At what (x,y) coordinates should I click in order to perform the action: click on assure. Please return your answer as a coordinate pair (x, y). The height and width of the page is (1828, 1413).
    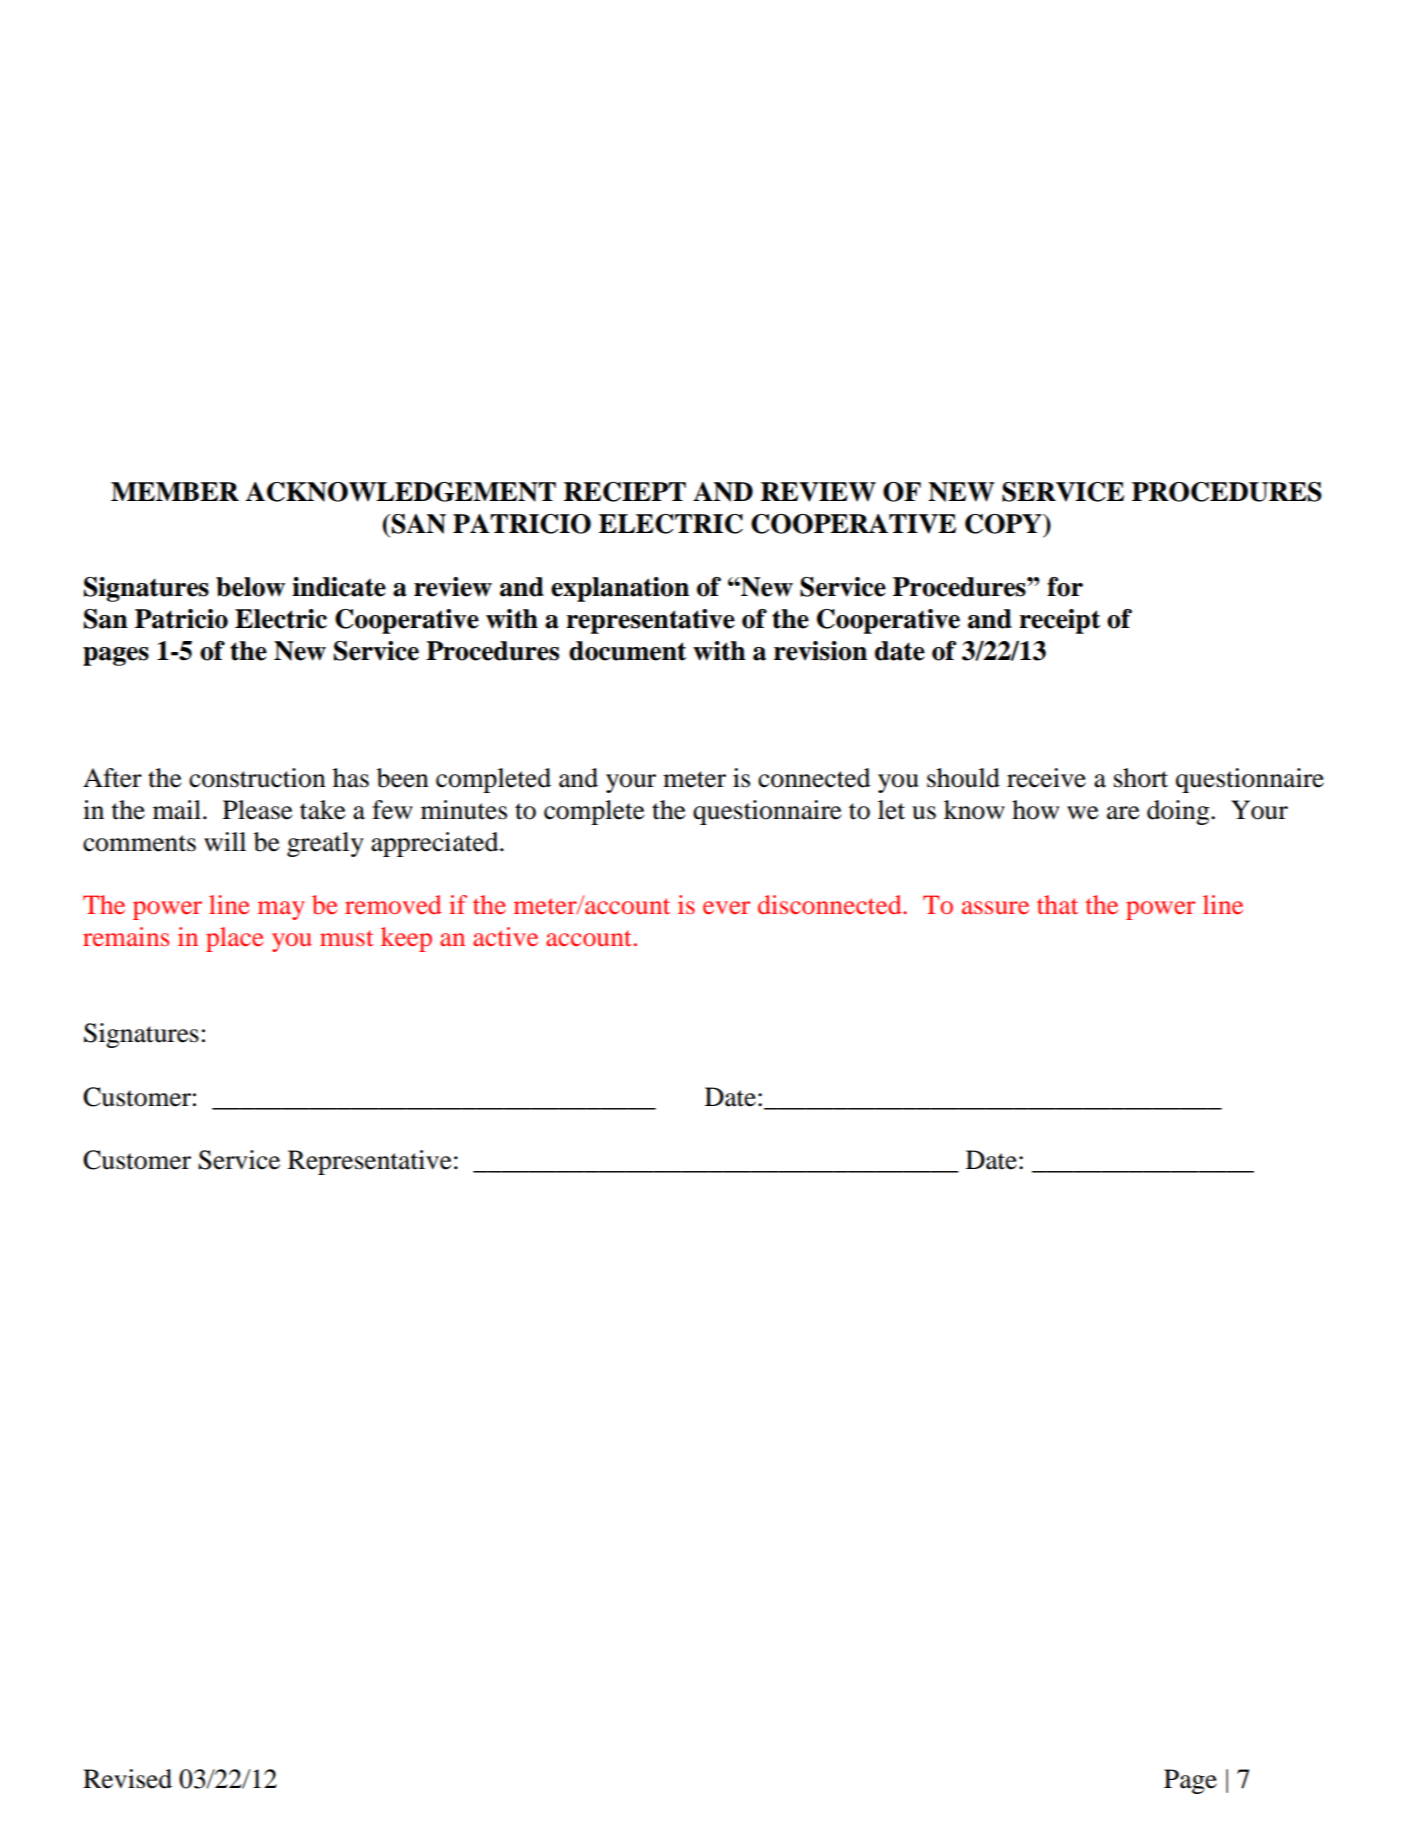
    Looking at the image, I should click on (995, 907).
